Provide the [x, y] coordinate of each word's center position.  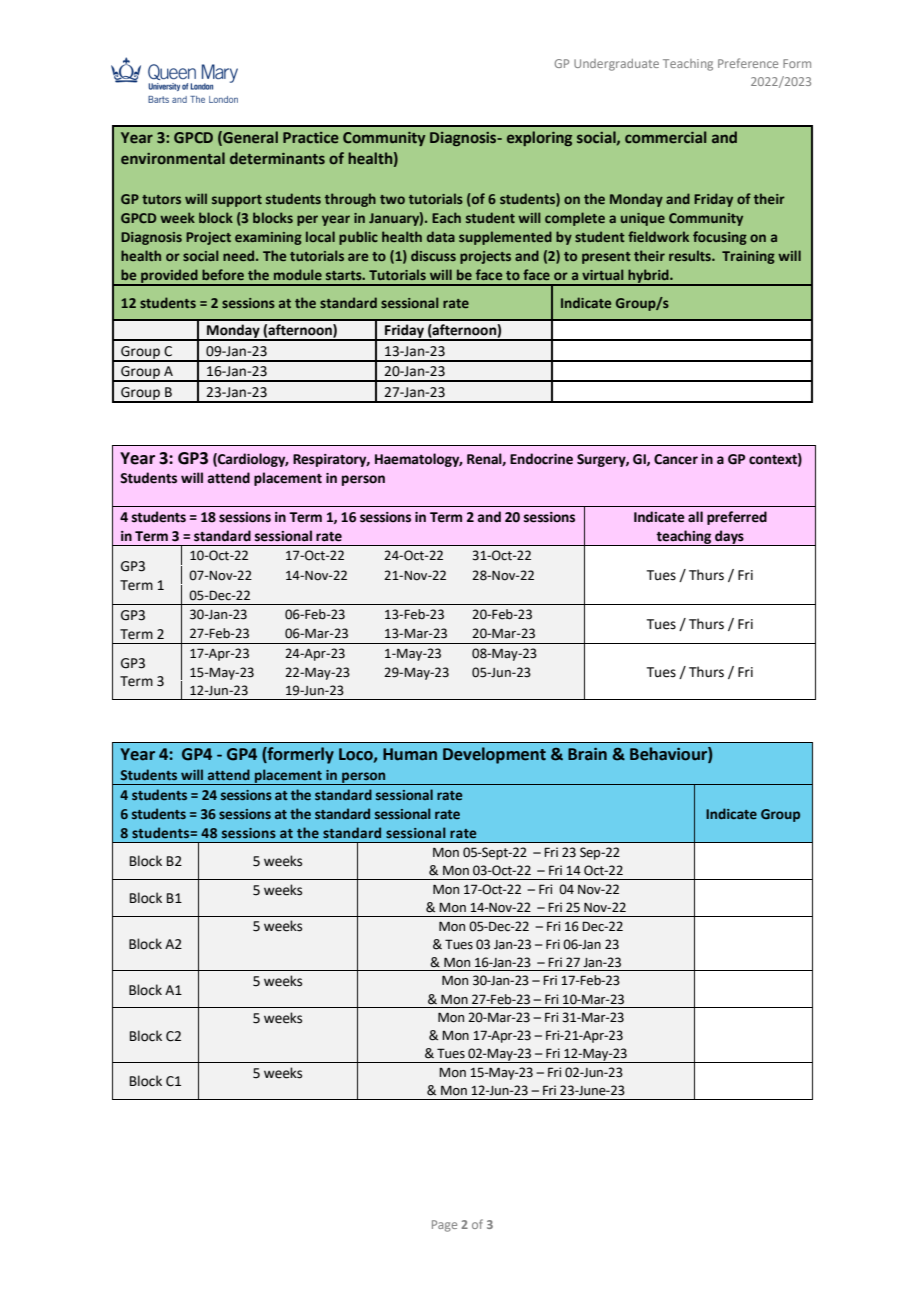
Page [444, 1226]
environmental [173, 158]
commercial [665, 137]
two [392, 199]
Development [494, 755]
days [729, 538]
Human [410, 754]
